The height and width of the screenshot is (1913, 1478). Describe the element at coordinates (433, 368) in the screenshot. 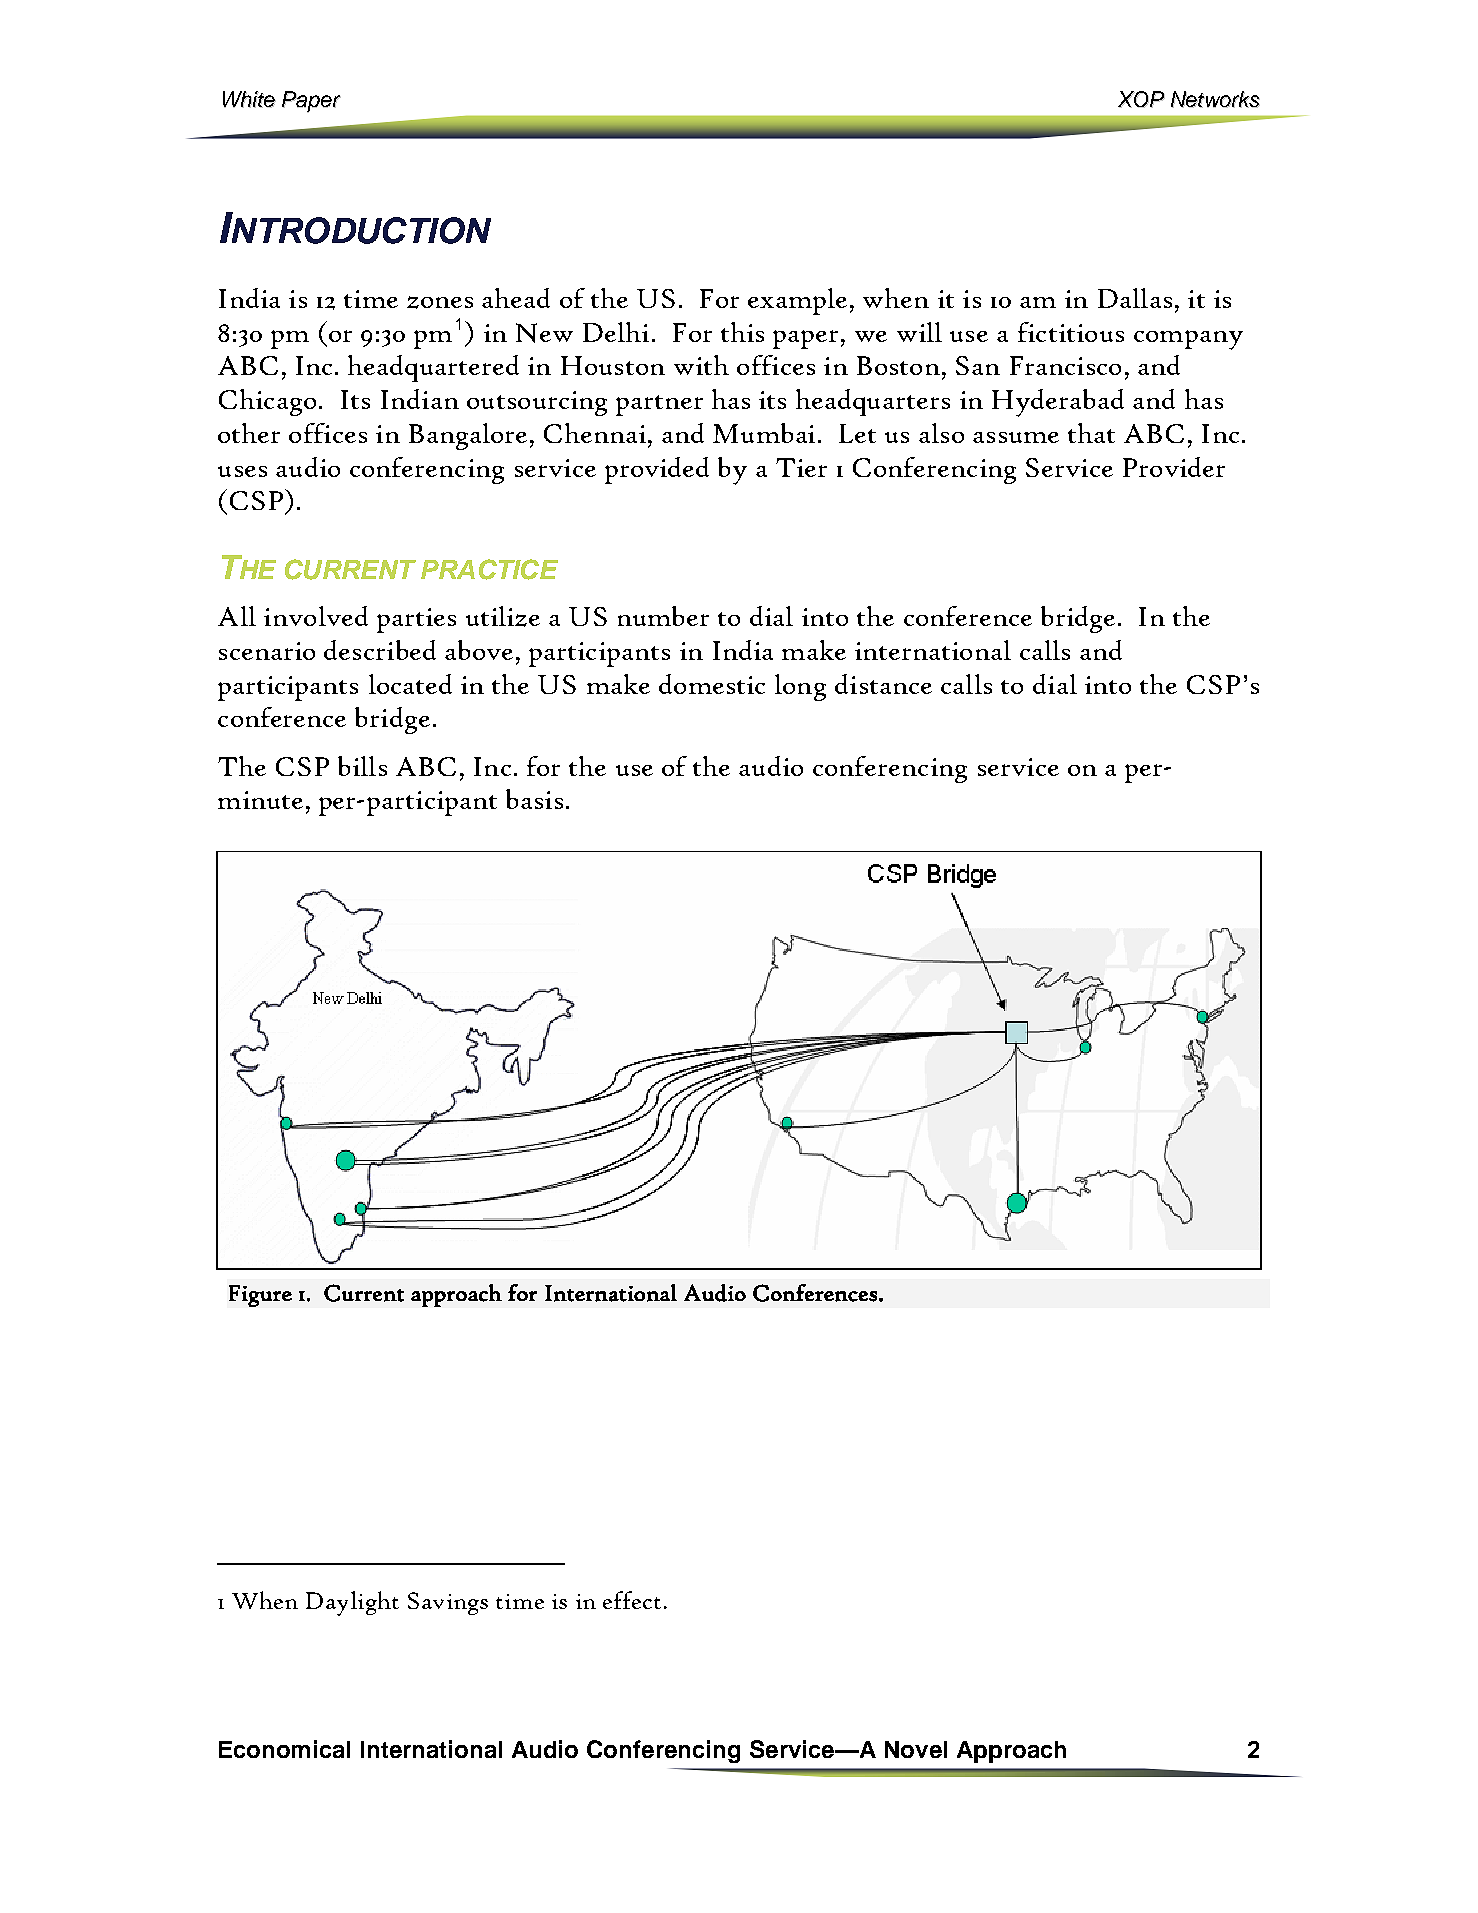

I see `headquartered` at that location.
